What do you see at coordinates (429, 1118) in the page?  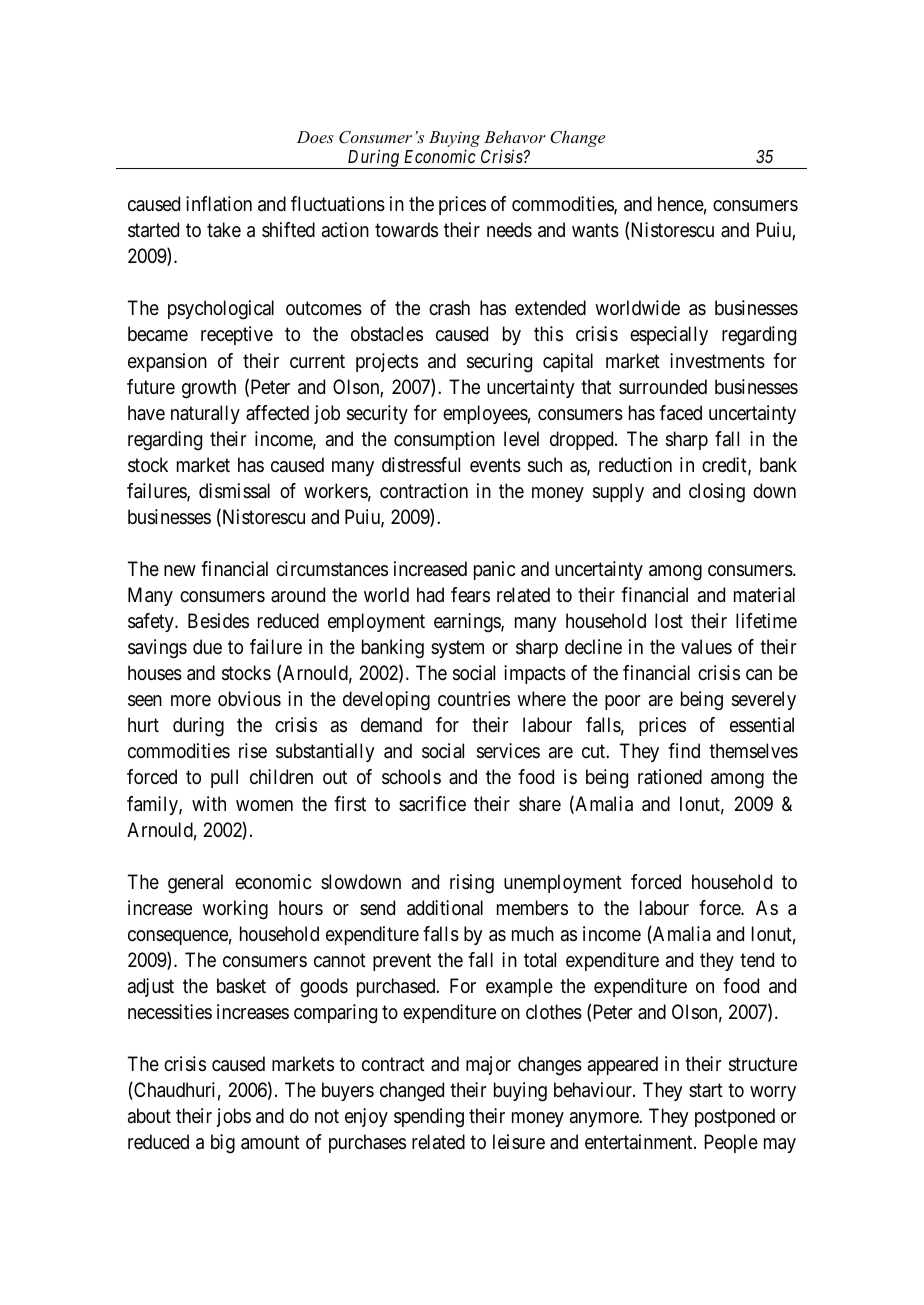 I see `spending` at bounding box center [429, 1118].
